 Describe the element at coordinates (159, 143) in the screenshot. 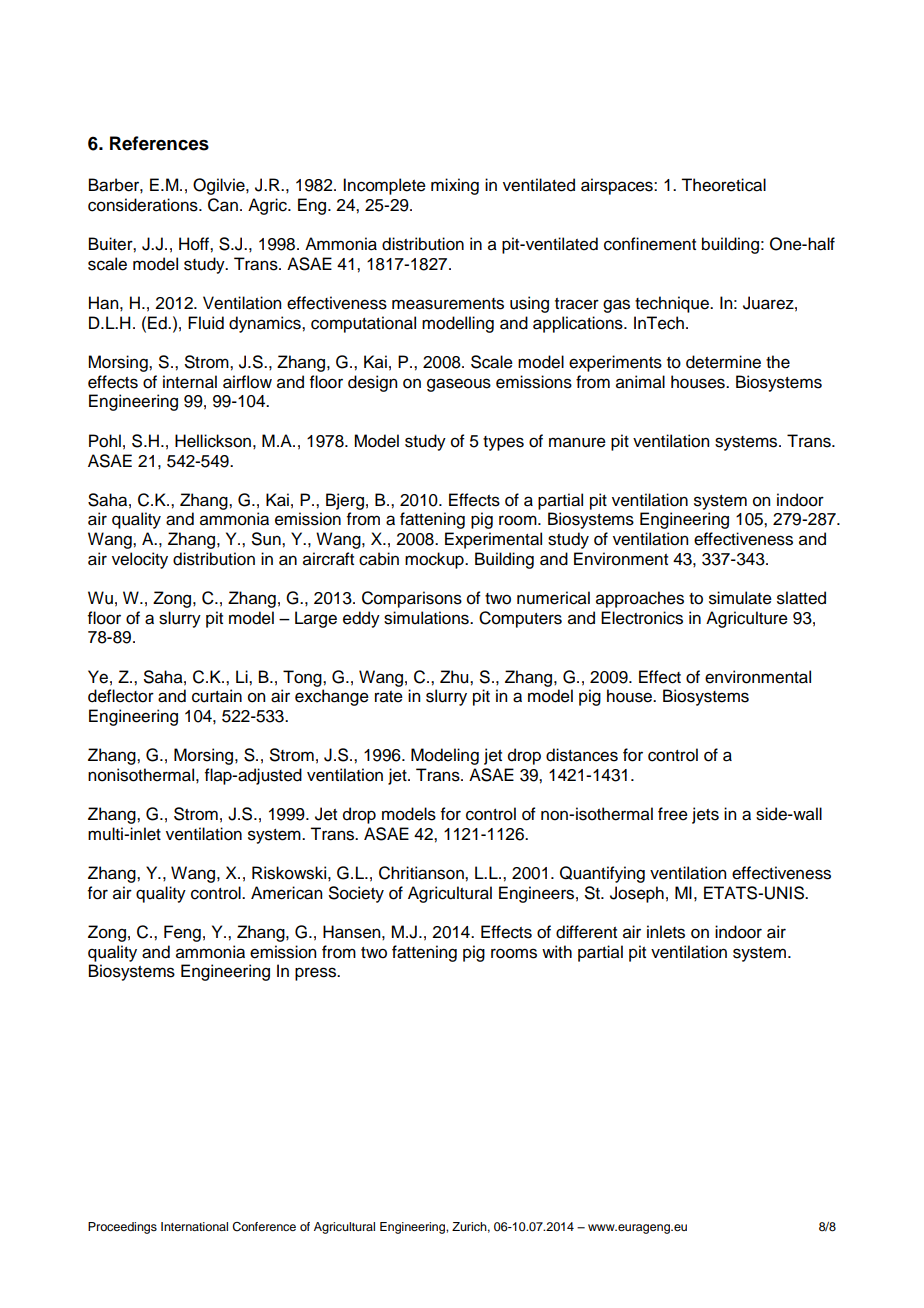

I see `References` at that location.
